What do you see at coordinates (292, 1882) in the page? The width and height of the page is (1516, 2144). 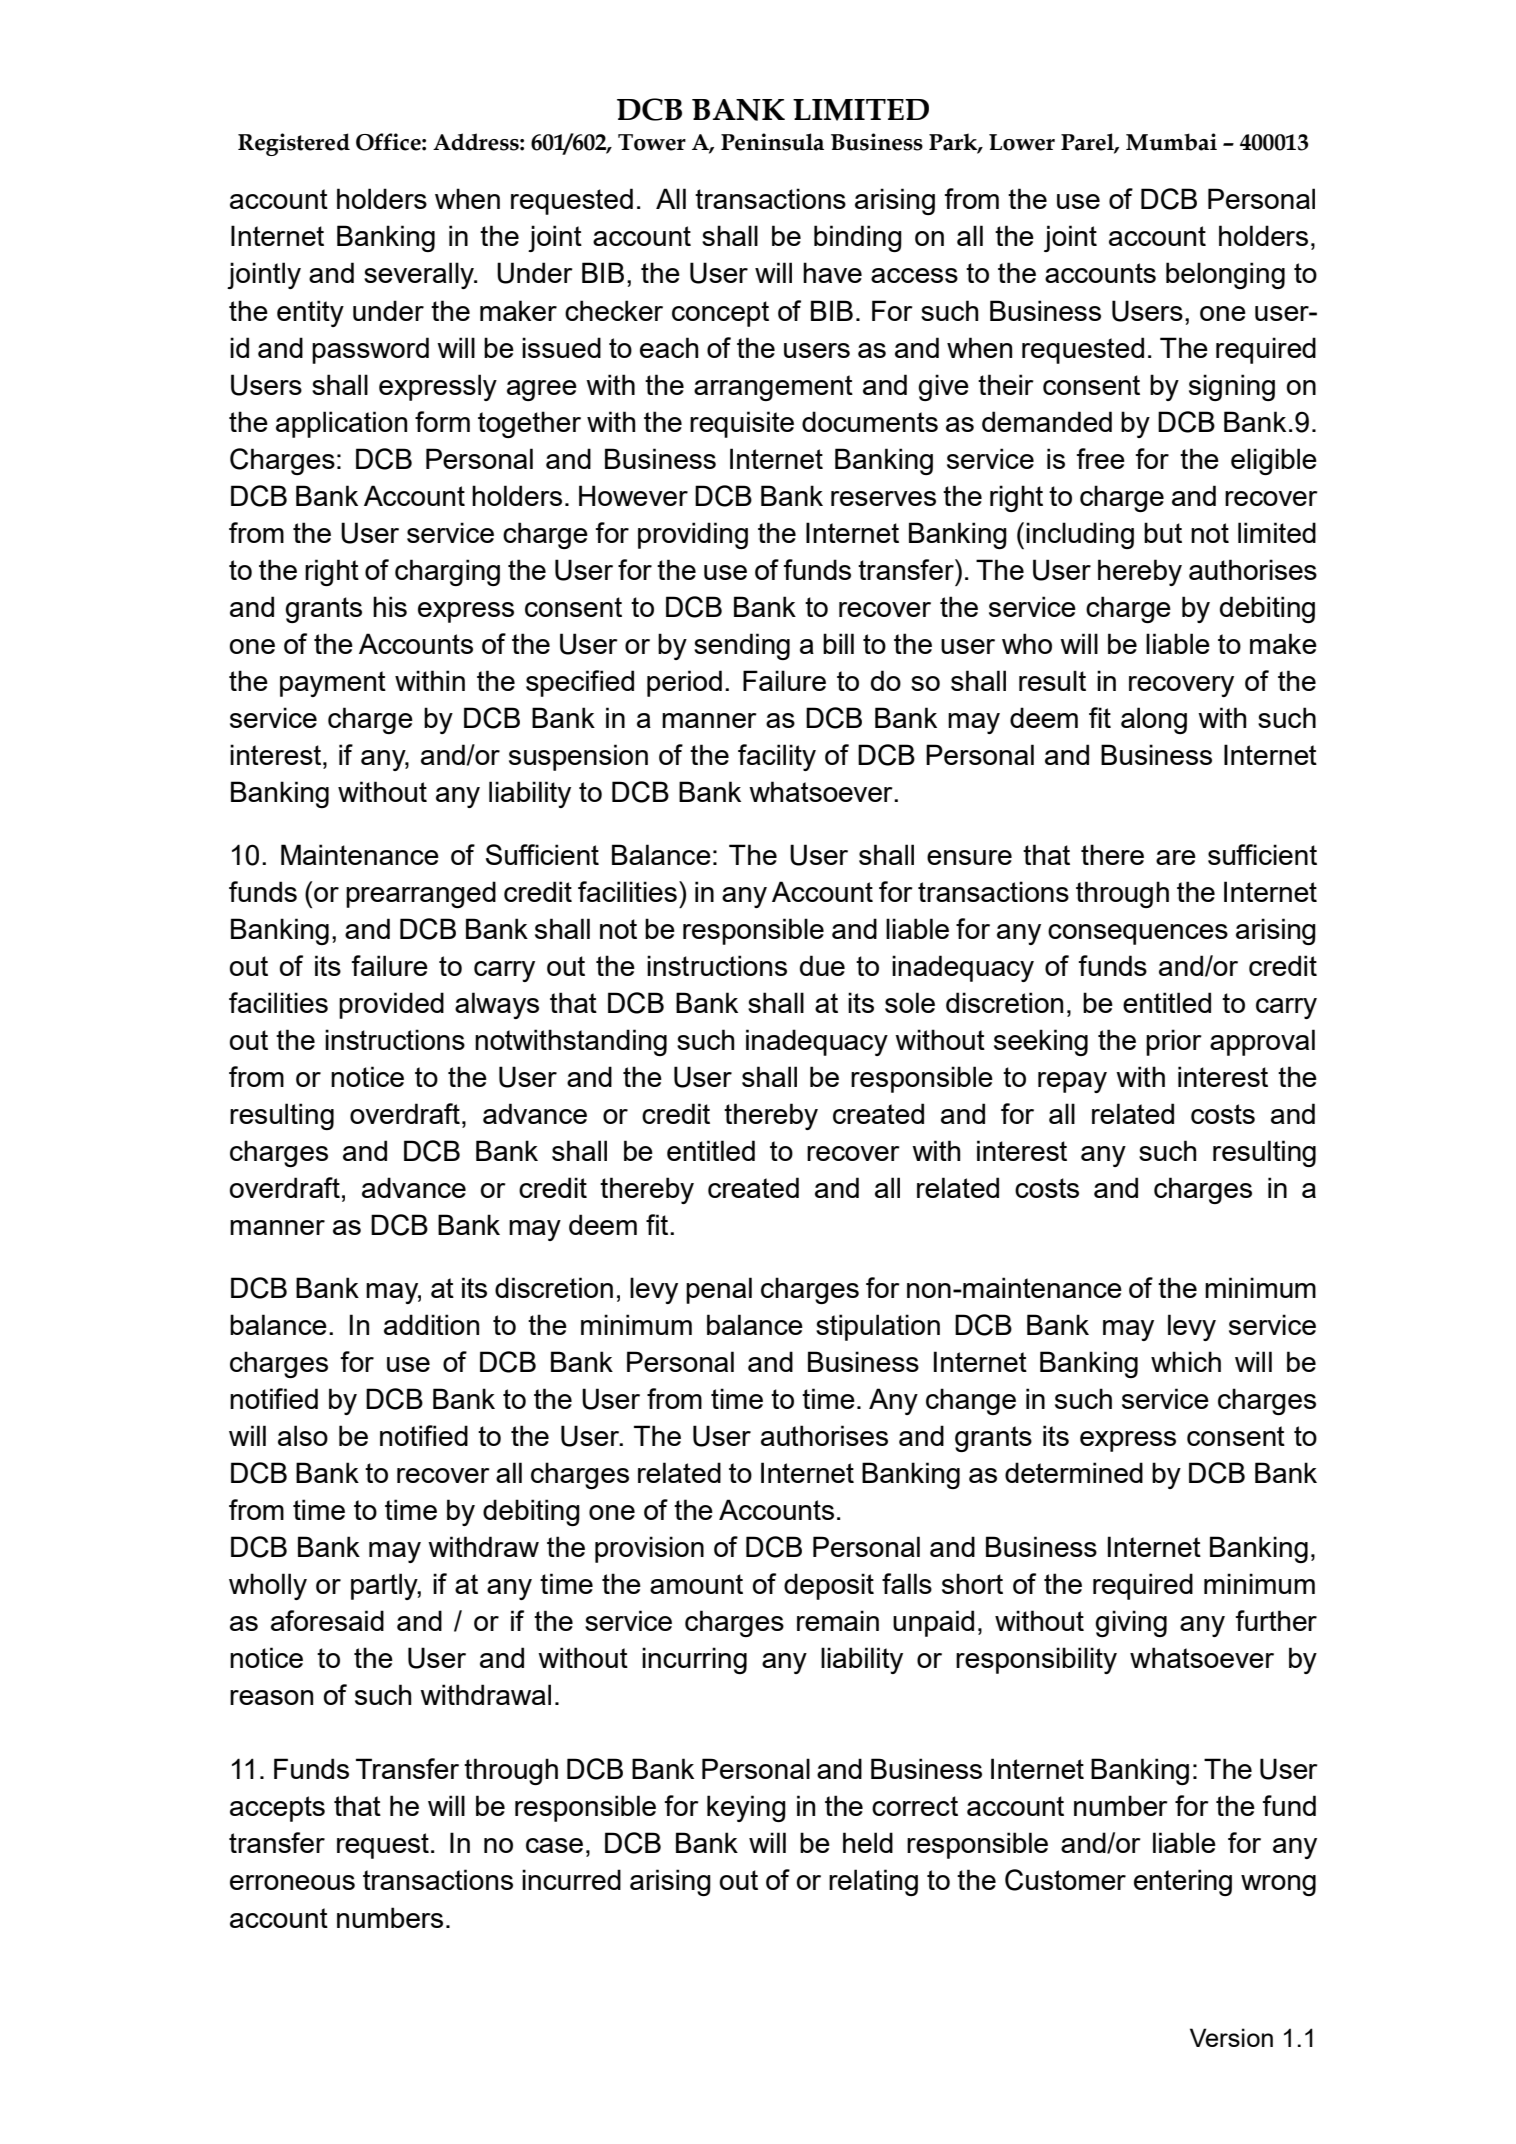 I see `erroneous` at bounding box center [292, 1882].
